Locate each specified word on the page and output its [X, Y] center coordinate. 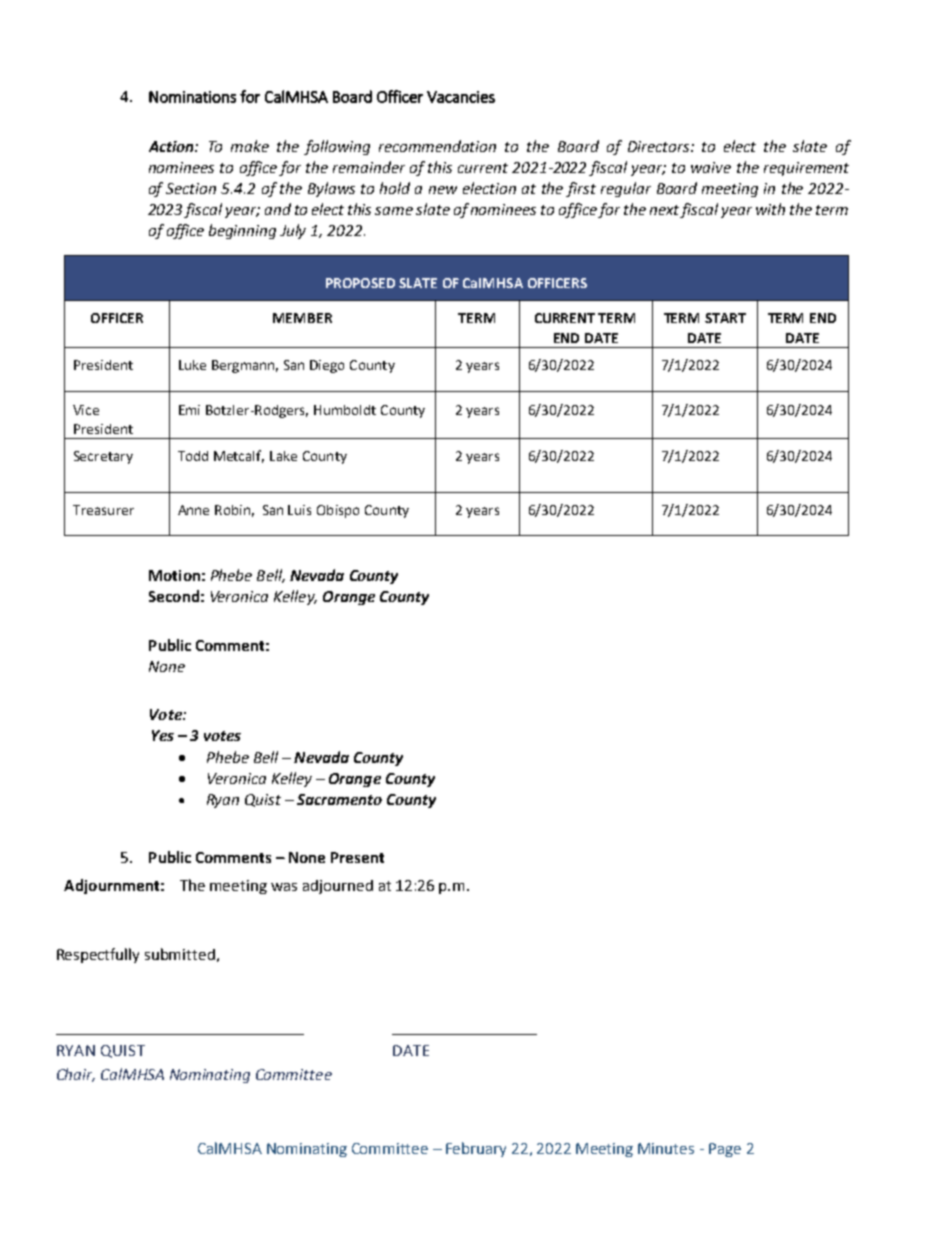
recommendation [437, 146]
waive [711, 167]
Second [174, 596]
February [476, 1149]
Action [172, 146]
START [725, 318]
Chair [76, 1075]
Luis [299, 510]
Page [725, 1150]
